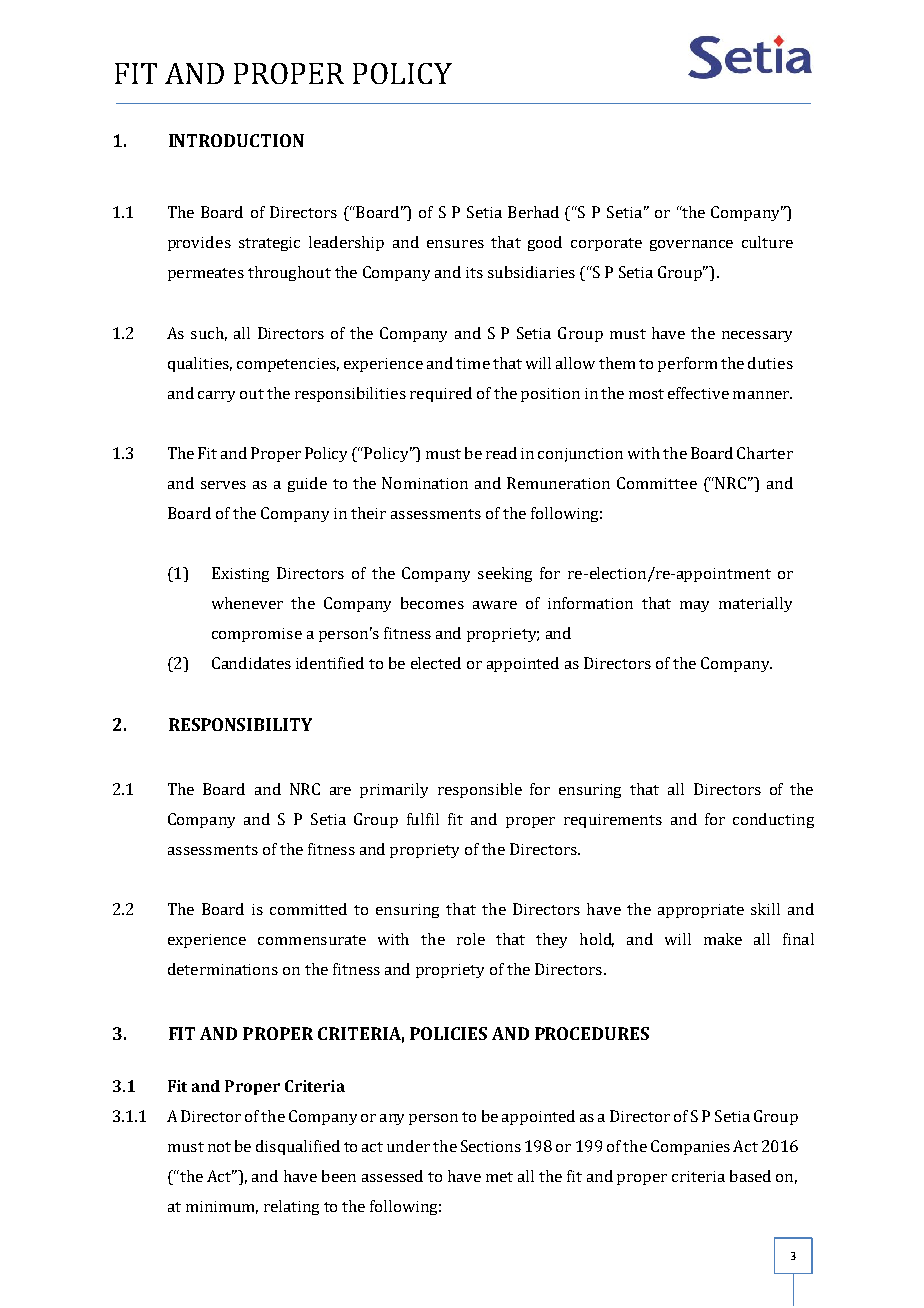 The image size is (924, 1308). Describe the element at coordinates (308, 909) in the page. I see `committed` at that location.
